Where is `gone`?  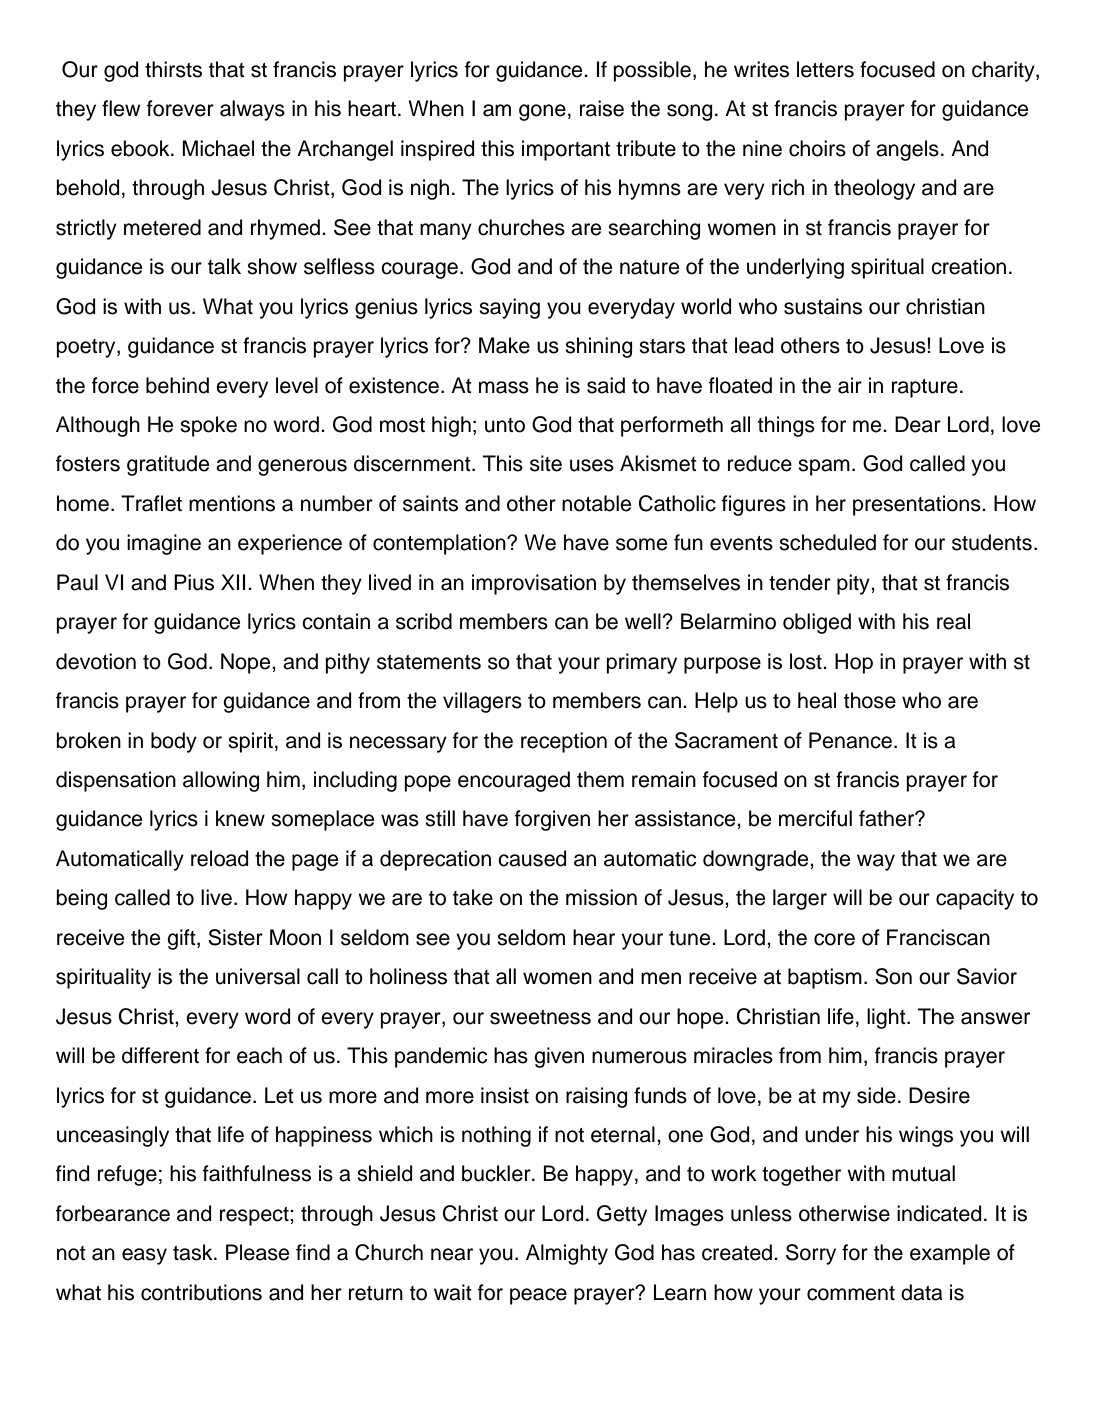 gone is located at coordinates (542, 112).
